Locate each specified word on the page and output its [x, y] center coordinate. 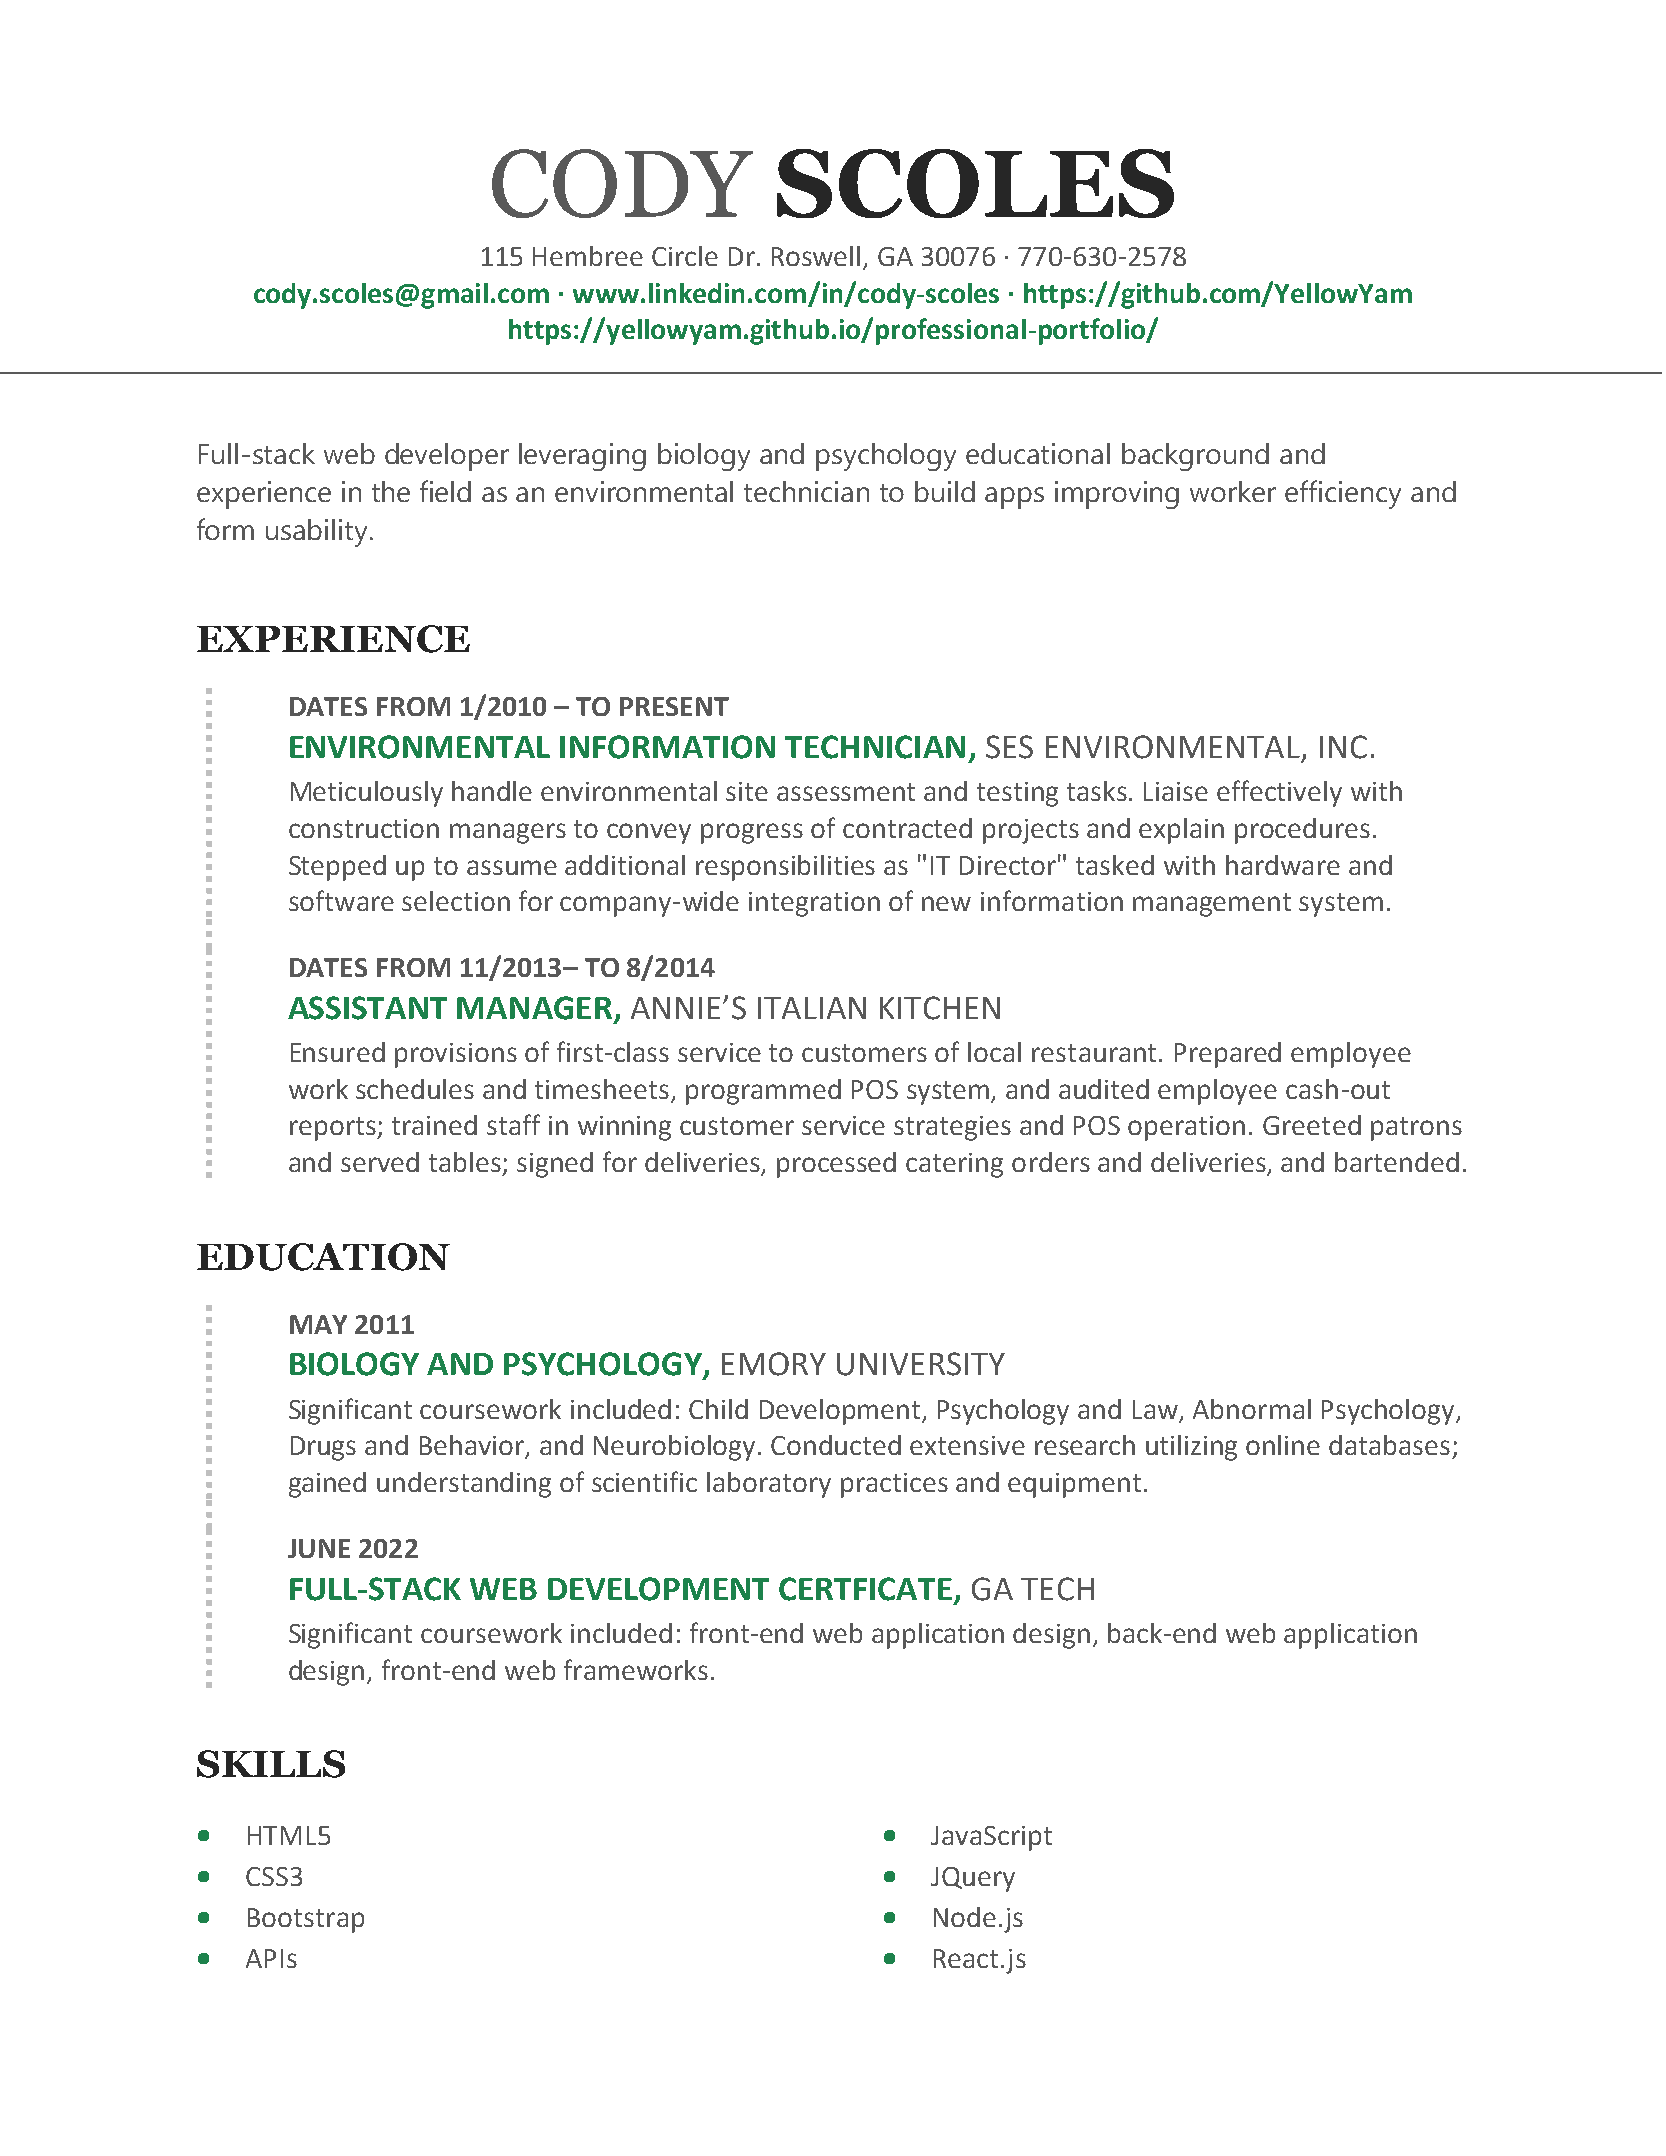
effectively [1279, 793]
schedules [415, 1089]
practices [894, 1485]
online [1283, 1445]
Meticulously [367, 794]
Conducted [836, 1445]
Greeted [1312, 1125]
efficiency [1343, 494]
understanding [464, 1485]
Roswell [816, 256]
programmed [763, 1092]
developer [447, 457]
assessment [846, 792]
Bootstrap [306, 1920]
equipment [1074, 1485]
